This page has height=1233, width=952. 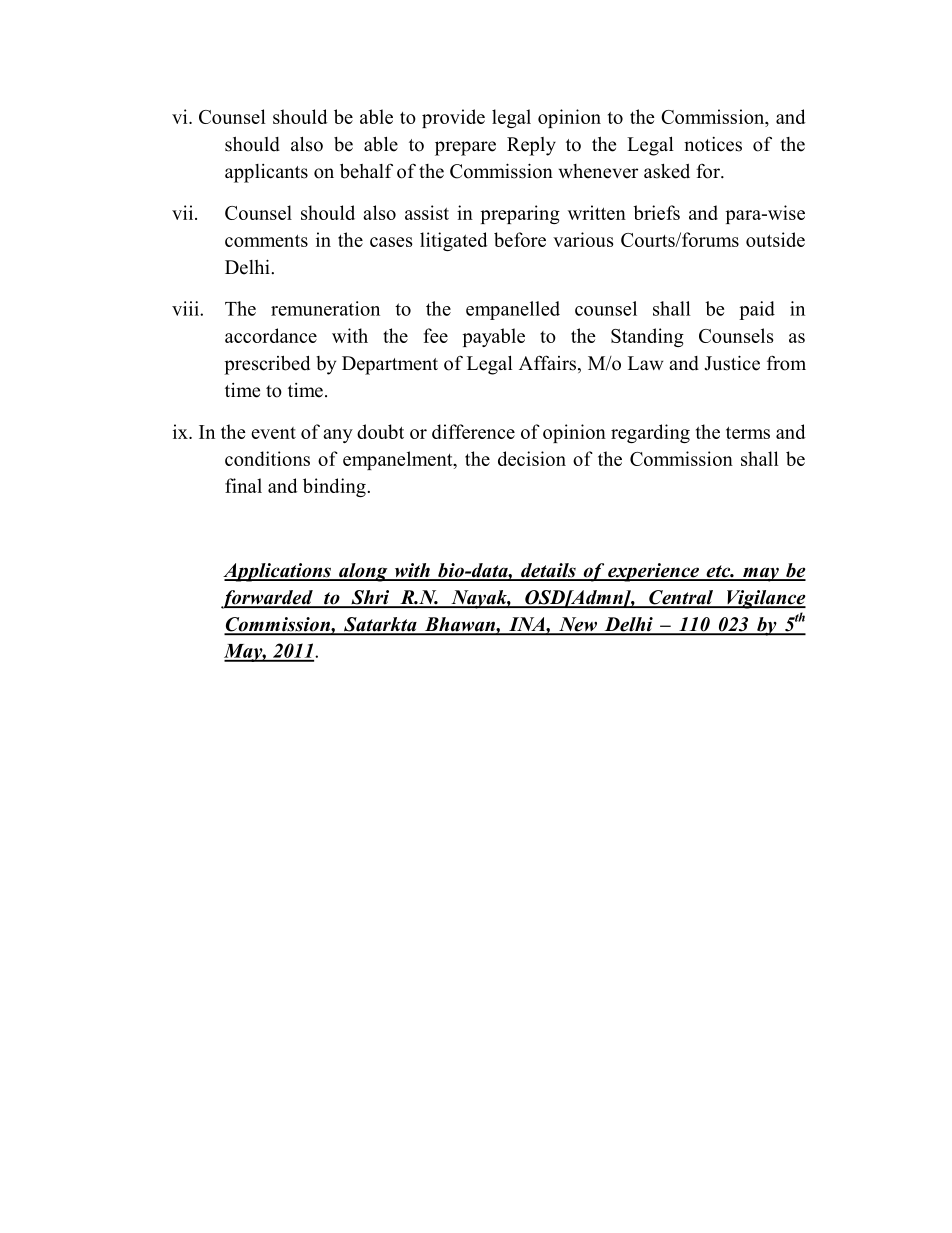 What do you see at coordinates (713, 144) in the page?
I see `notices` at bounding box center [713, 144].
